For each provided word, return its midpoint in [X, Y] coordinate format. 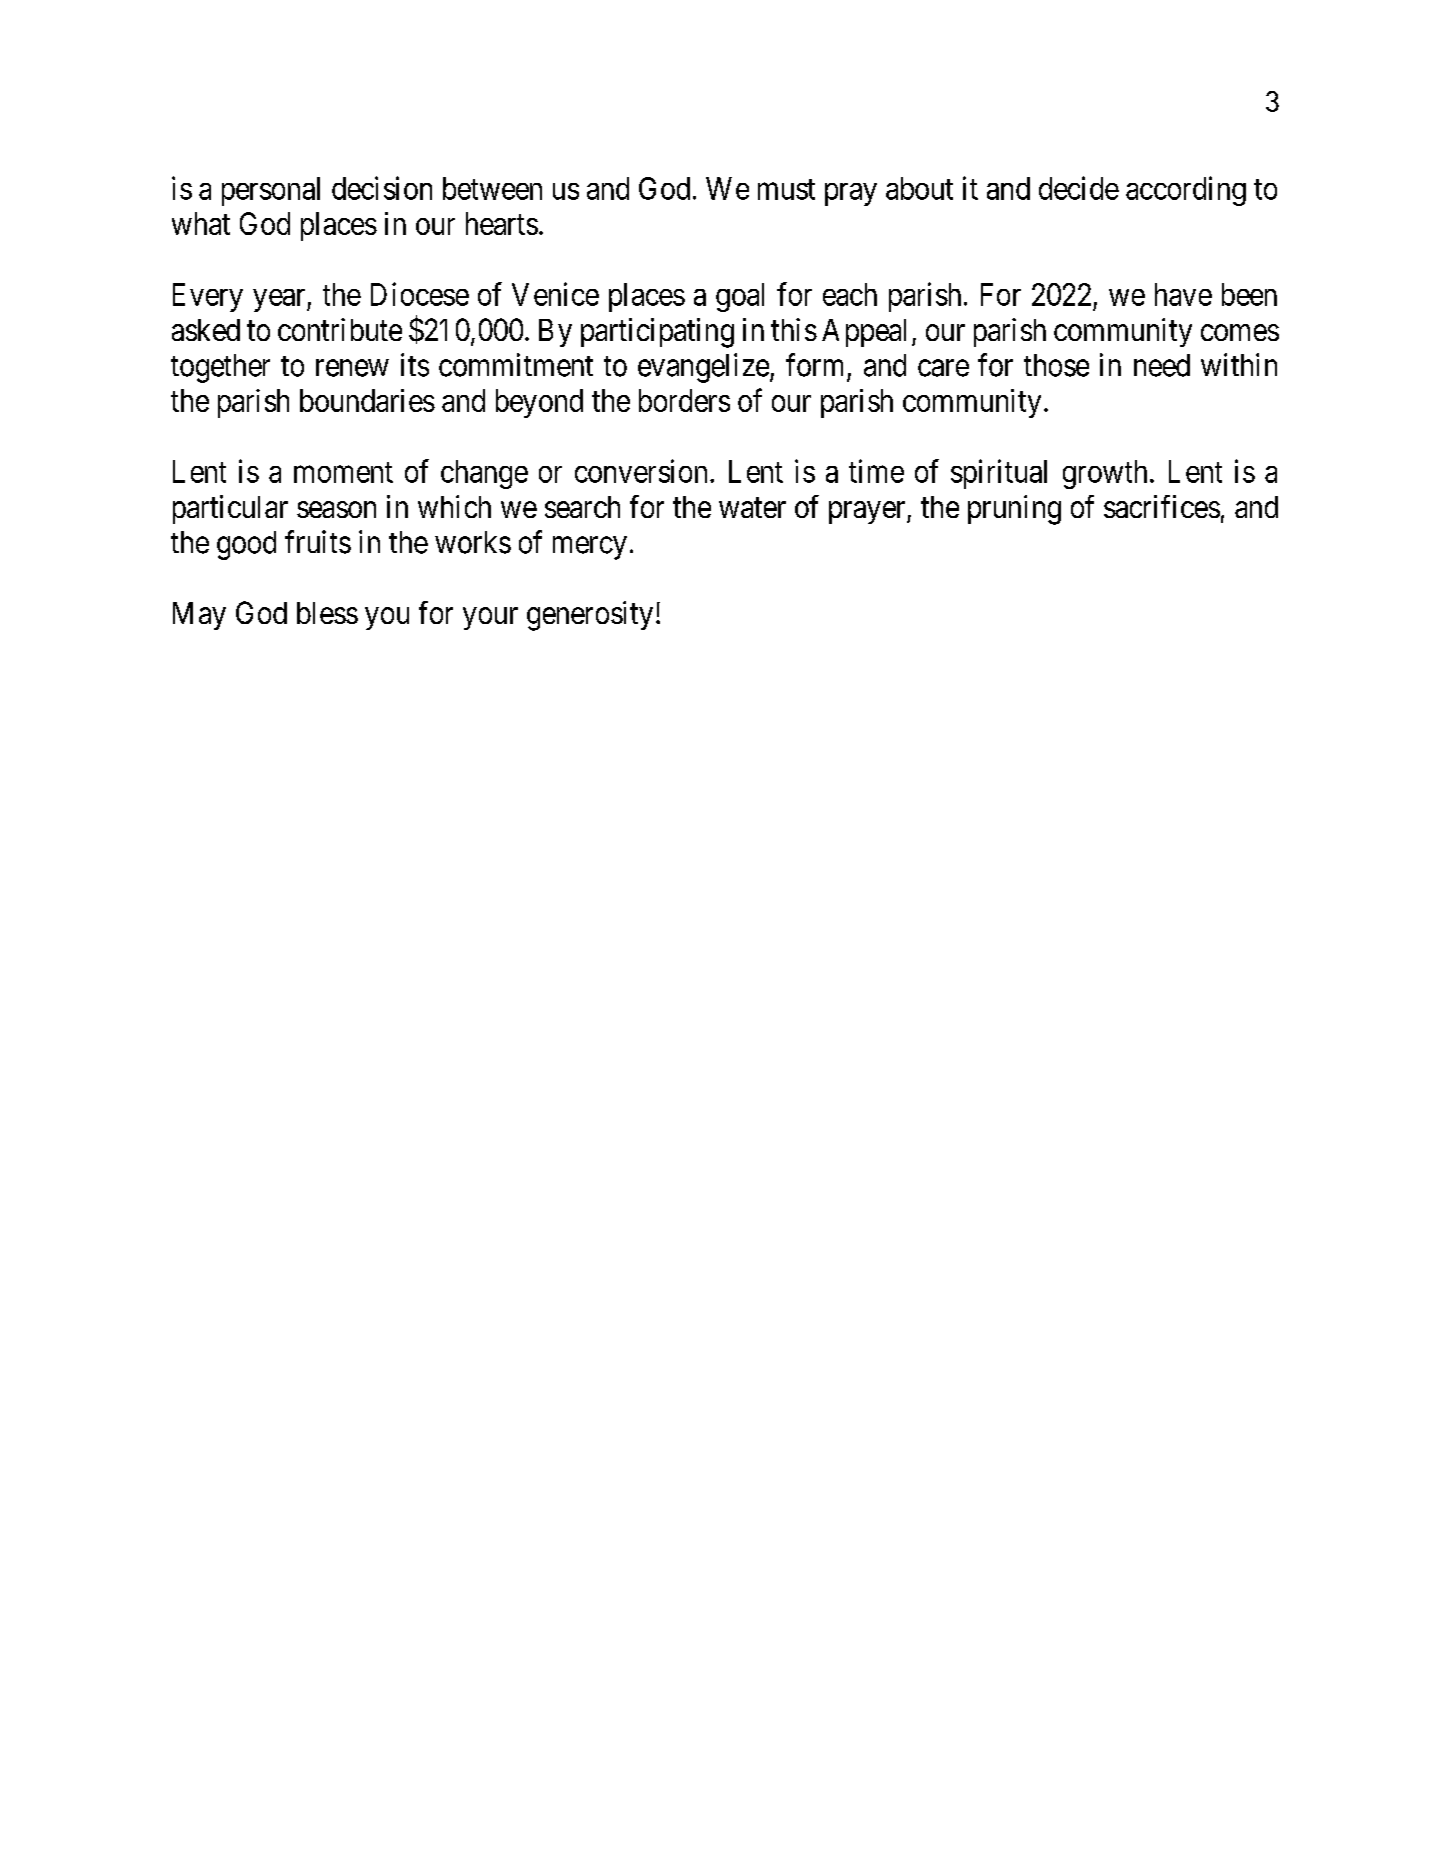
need [1162, 365]
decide [1079, 188]
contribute [340, 329]
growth [1105, 474]
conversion [641, 471]
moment [343, 472]
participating [657, 333]
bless [327, 613]
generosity [590, 616]
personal [271, 191]
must [786, 189]
